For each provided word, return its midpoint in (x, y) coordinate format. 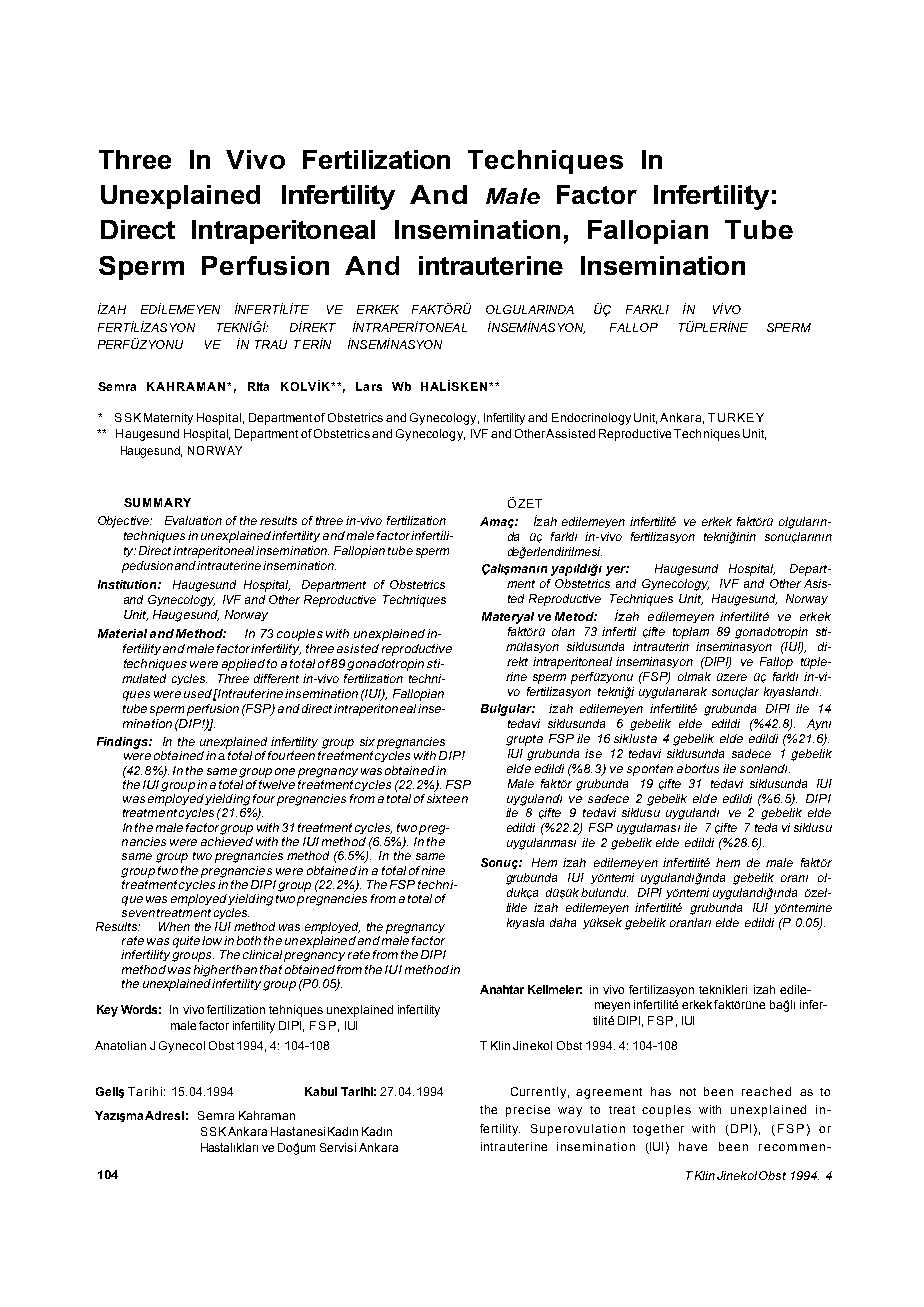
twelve (277, 783)
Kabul (321, 1091)
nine (433, 870)
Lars (369, 386)
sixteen (447, 798)
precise (528, 1111)
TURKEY (736, 417)
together (658, 1130)
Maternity (168, 419)
